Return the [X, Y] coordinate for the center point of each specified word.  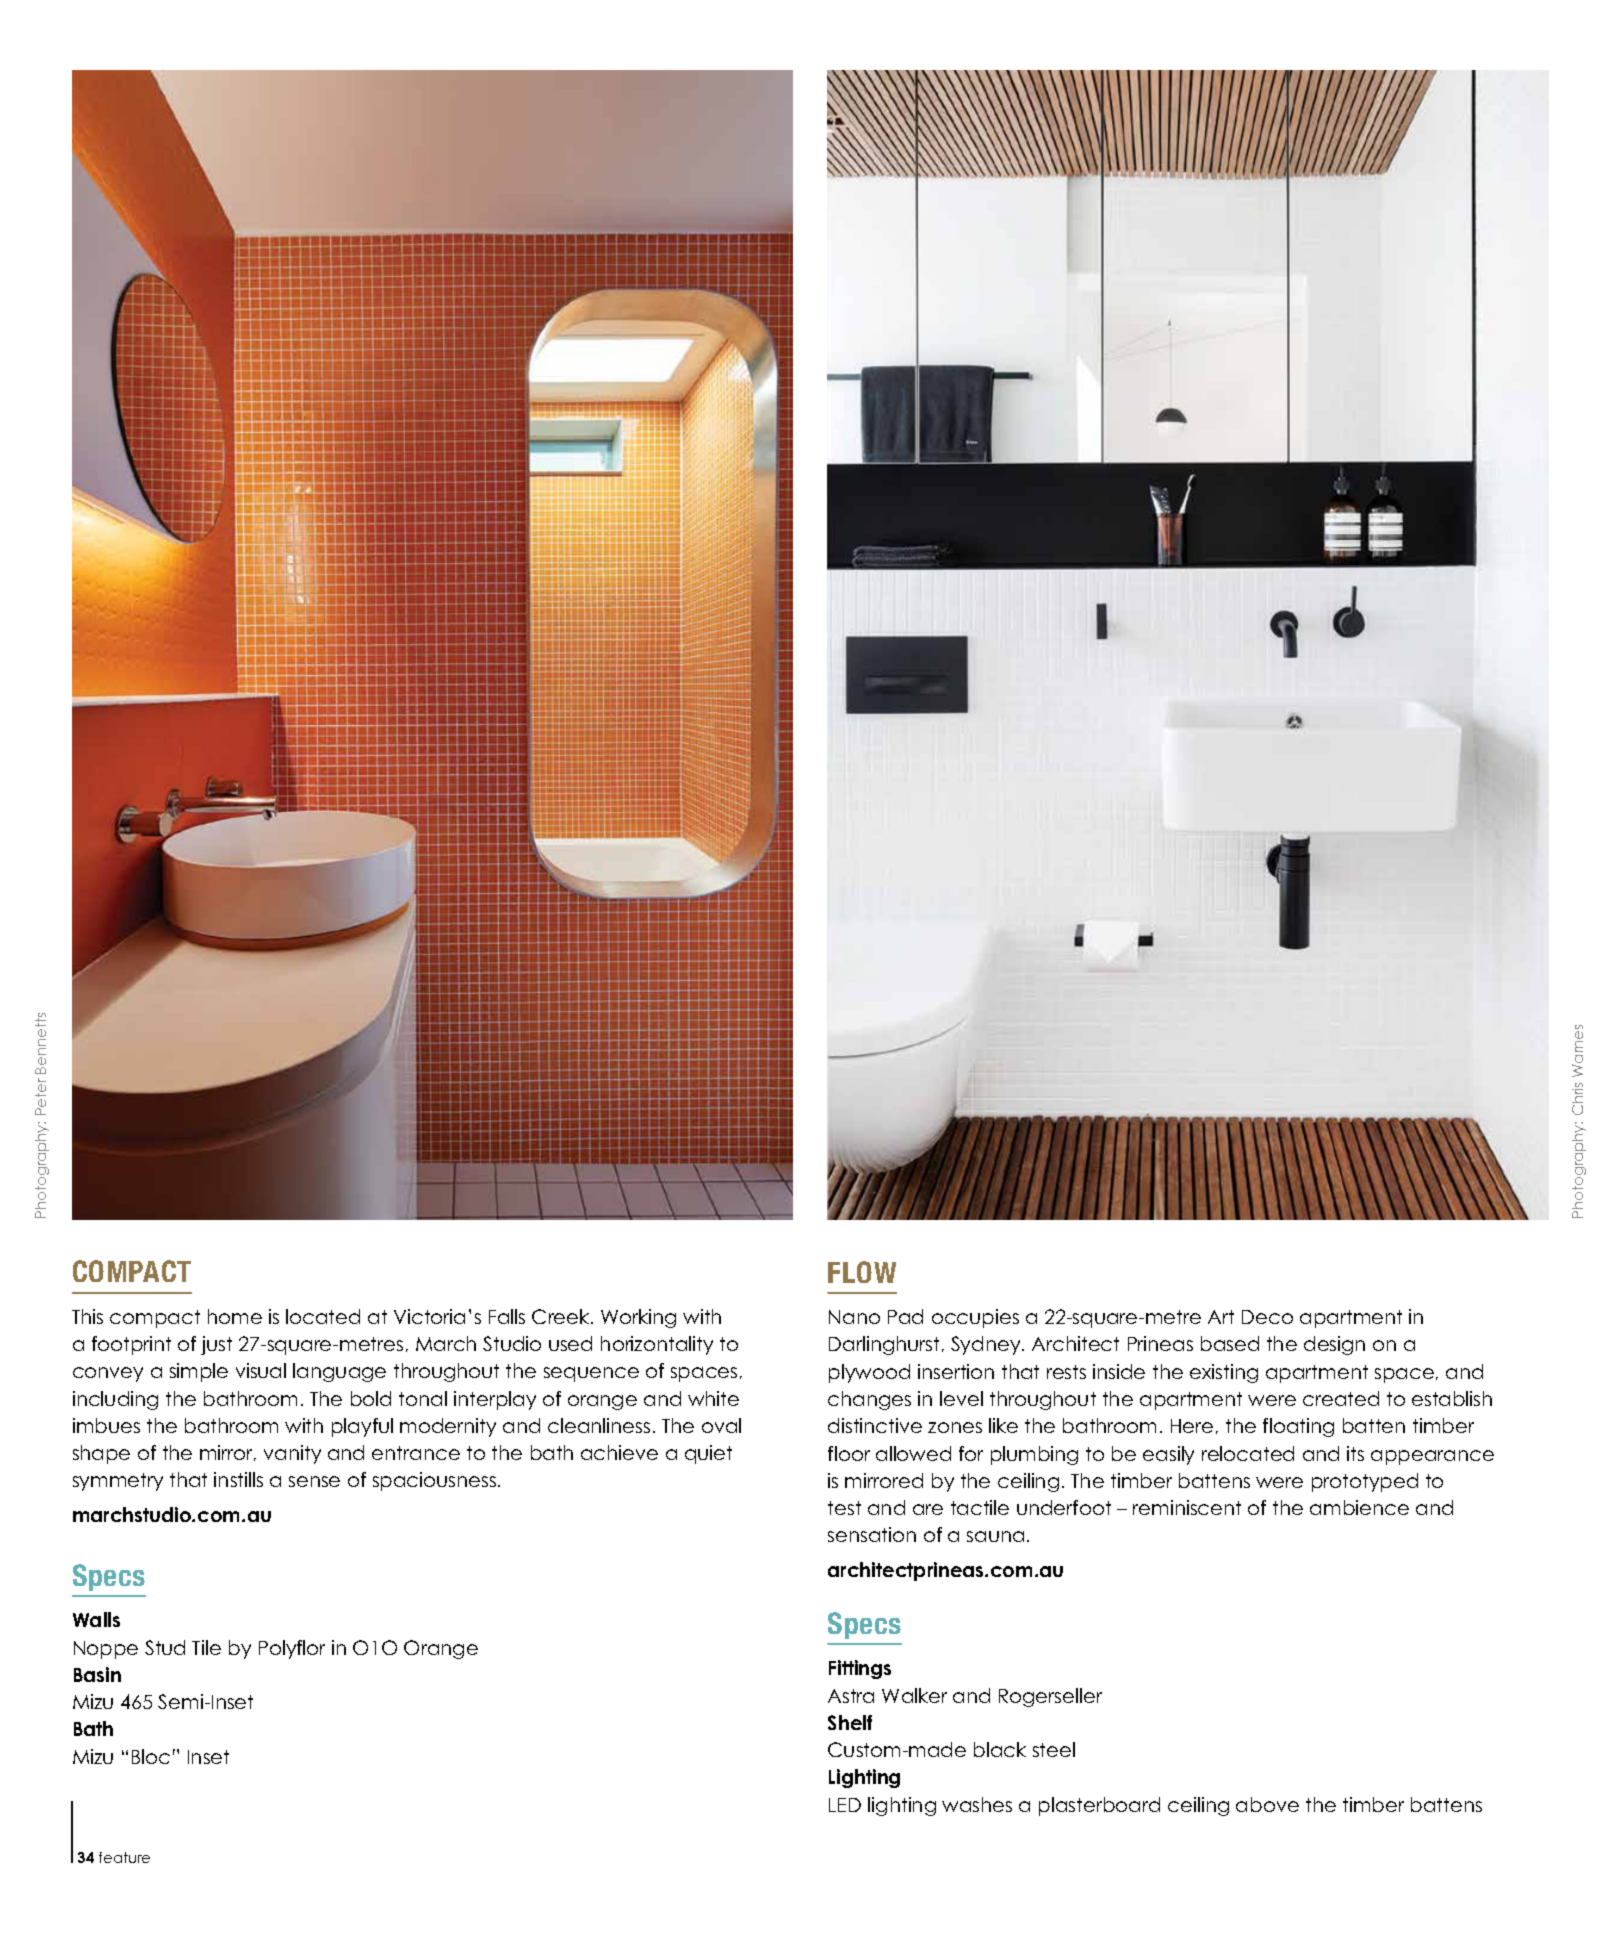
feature [124, 1857]
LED [845, 1805]
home [235, 1316]
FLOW [862, 1272]
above [1267, 1804]
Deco [1267, 1317]
